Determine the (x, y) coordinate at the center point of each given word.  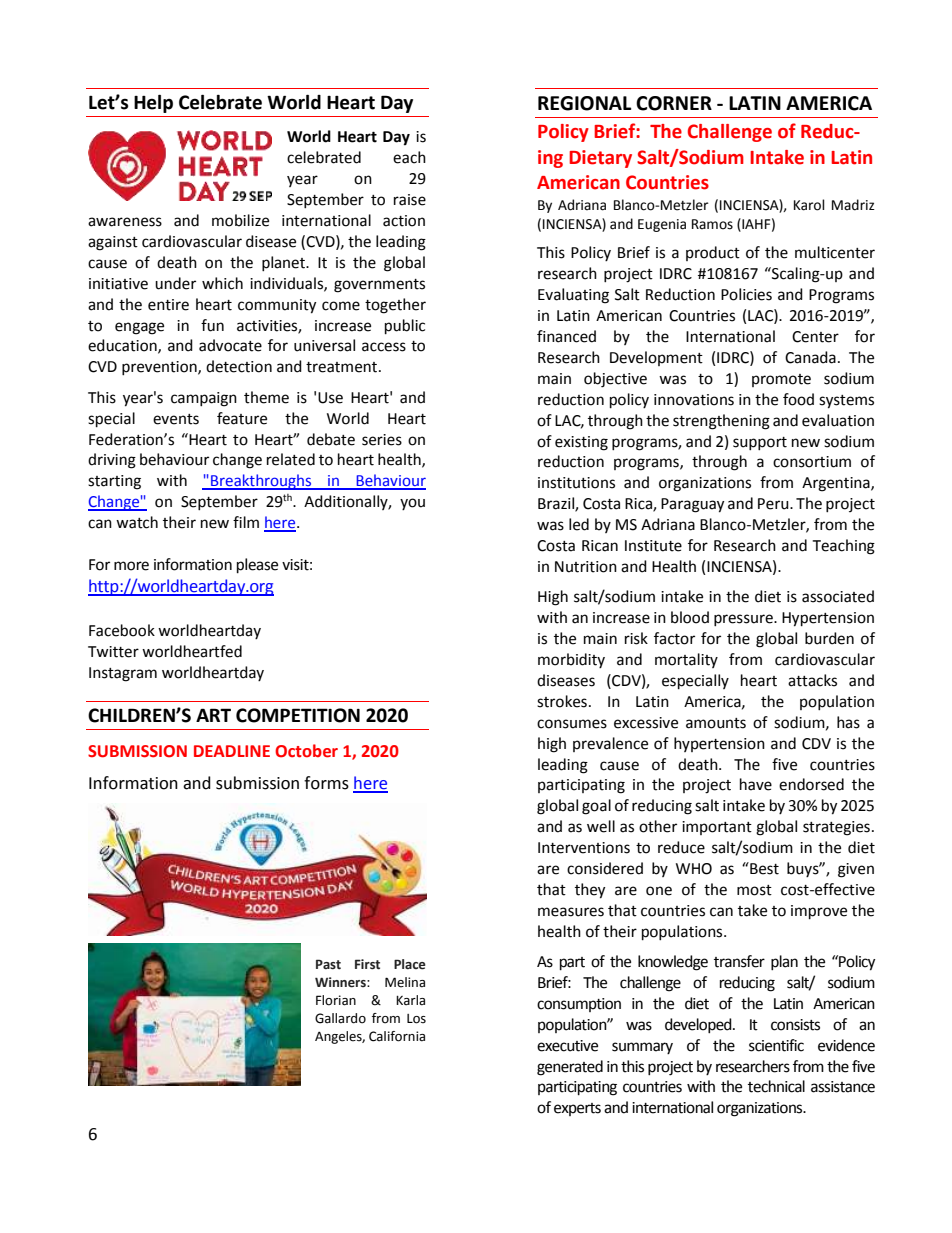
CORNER (674, 103)
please (257, 566)
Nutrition (586, 567)
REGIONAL (584, 103)
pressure (744, 620)
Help (153, 103)
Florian (336, 1000)
